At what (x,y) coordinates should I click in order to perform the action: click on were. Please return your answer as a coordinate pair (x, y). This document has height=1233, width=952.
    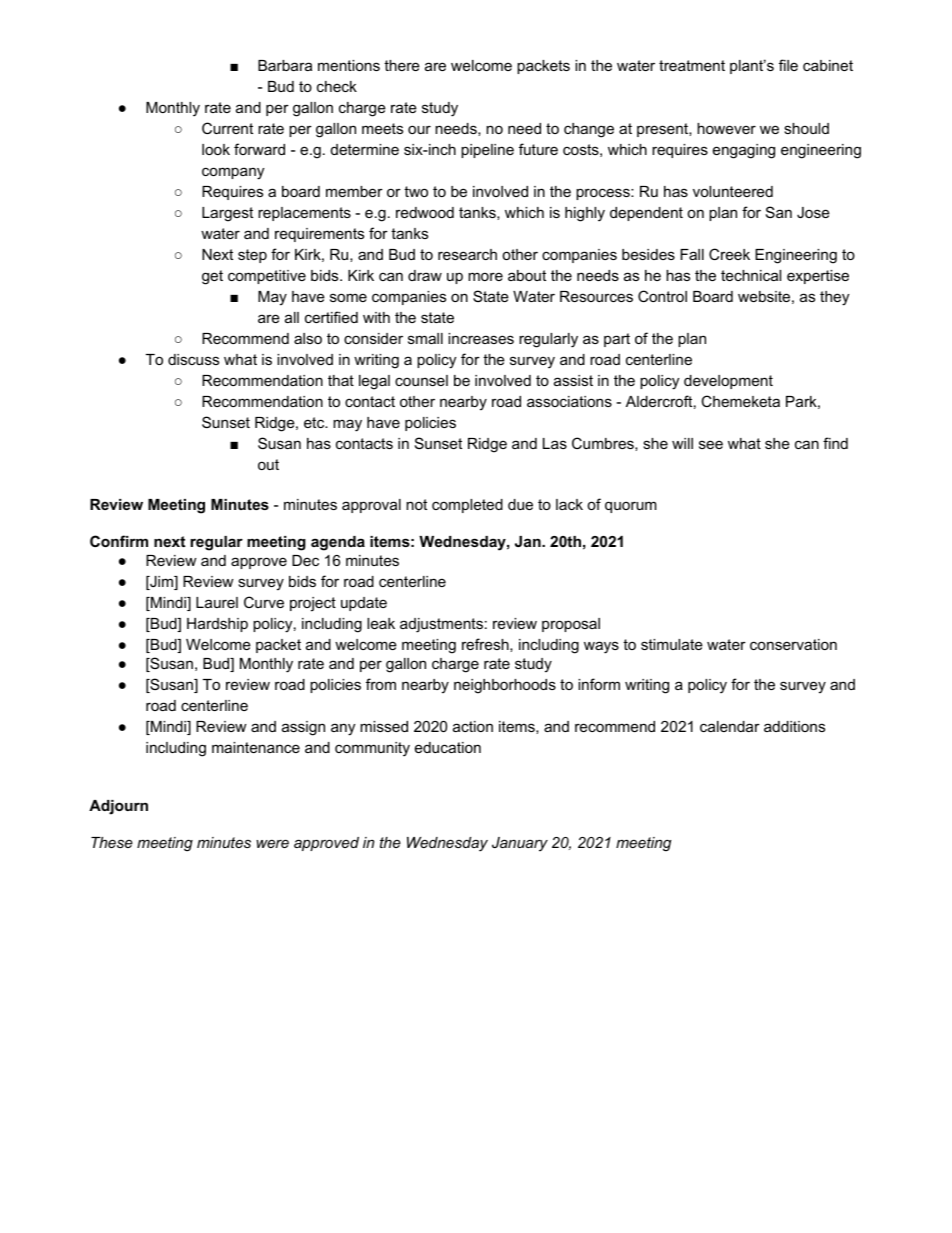
    Looking at the image, I should click on (272, 843).
